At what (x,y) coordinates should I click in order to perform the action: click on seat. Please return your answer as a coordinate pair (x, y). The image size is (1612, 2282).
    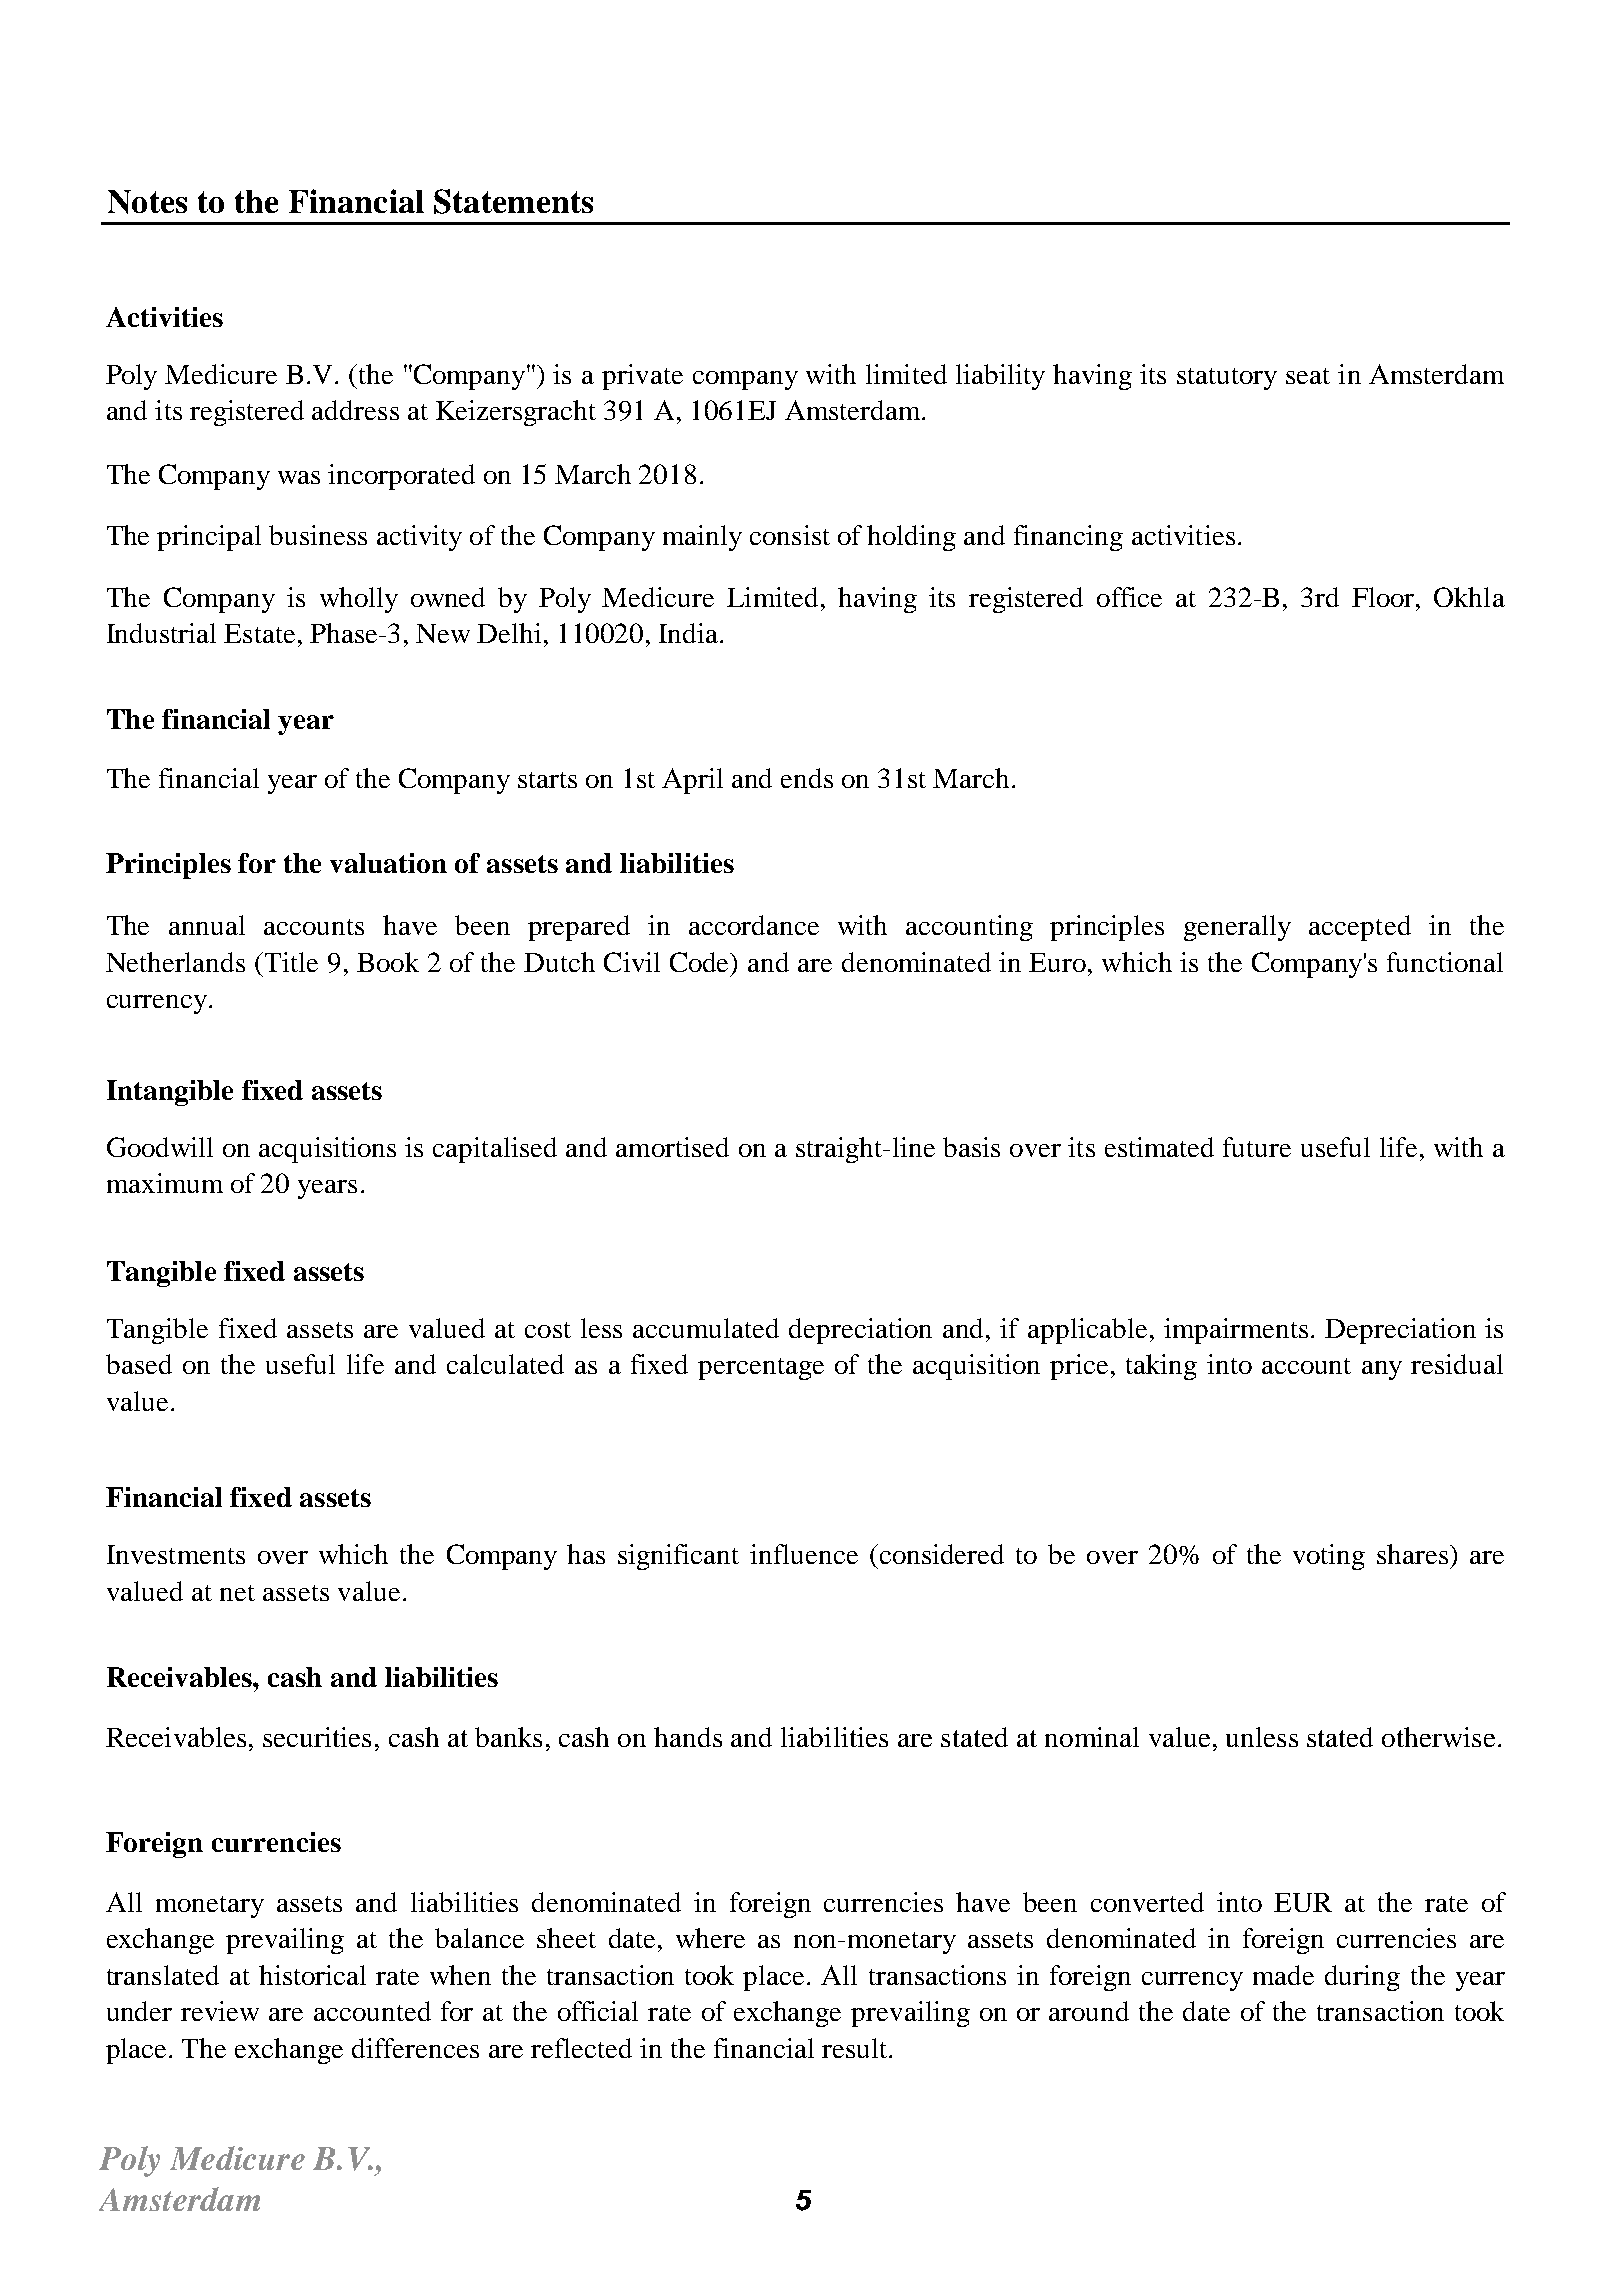
    Looking at the image, I should click on (1308, 376).
